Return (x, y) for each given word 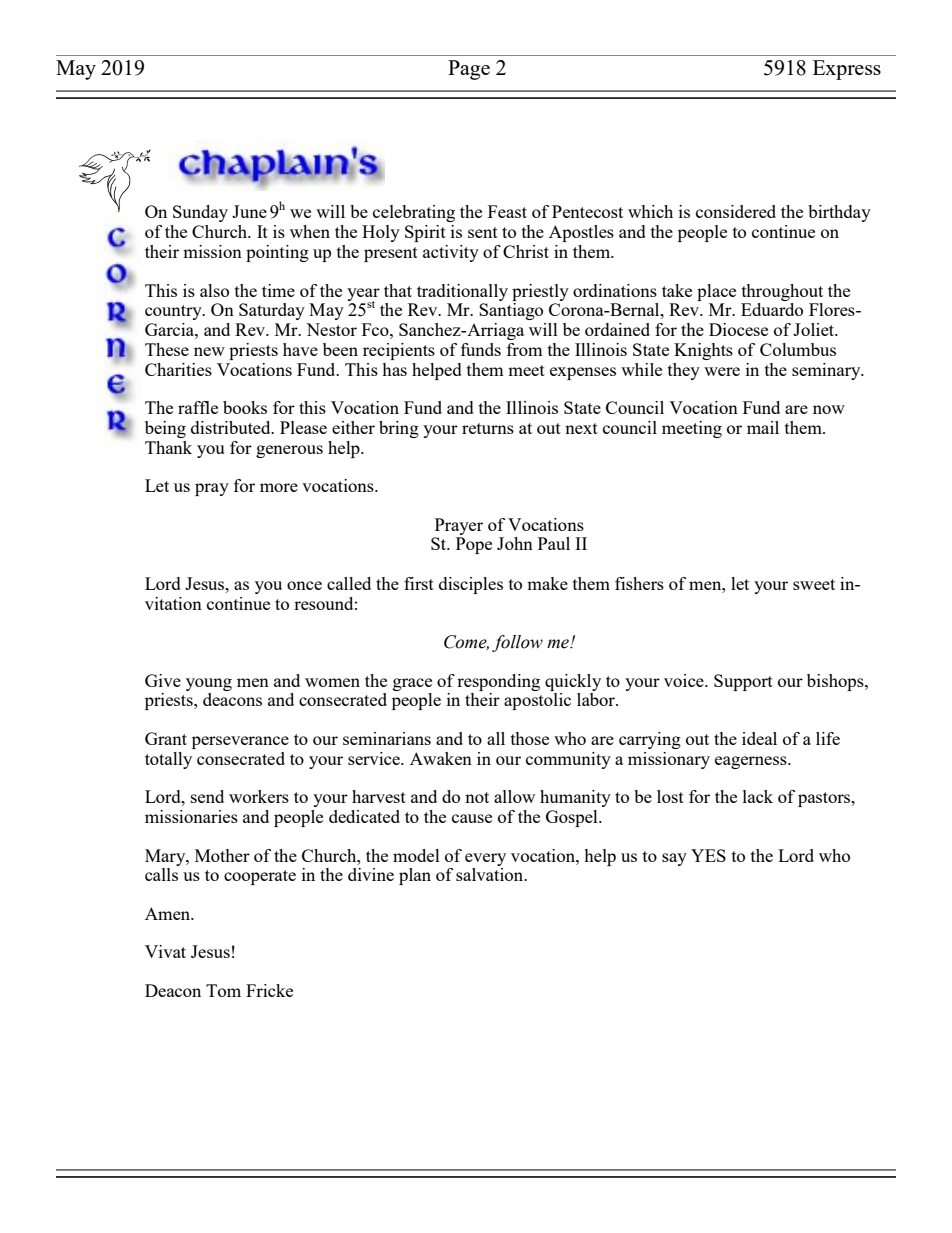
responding (498, 682)
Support (743, 682)
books (245, 407)
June (249, 211)
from (525, 349)
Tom (223, 990)
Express (847, 70)
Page (469, 70)
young (209, 684)
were (722, 371)
